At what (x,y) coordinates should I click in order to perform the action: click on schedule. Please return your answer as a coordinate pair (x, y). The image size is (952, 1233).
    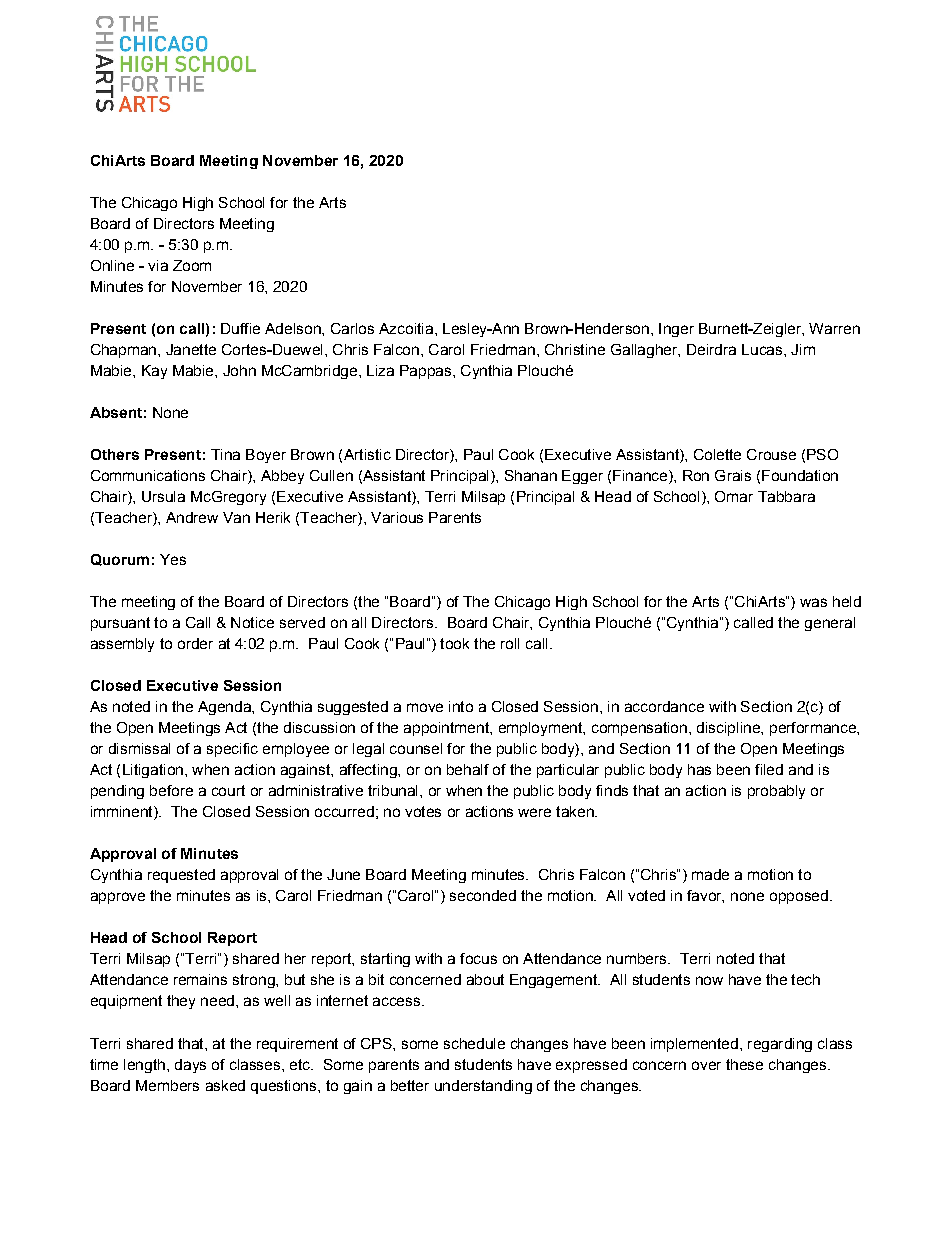
    Looking at the image, I should click on (474, 1043).
